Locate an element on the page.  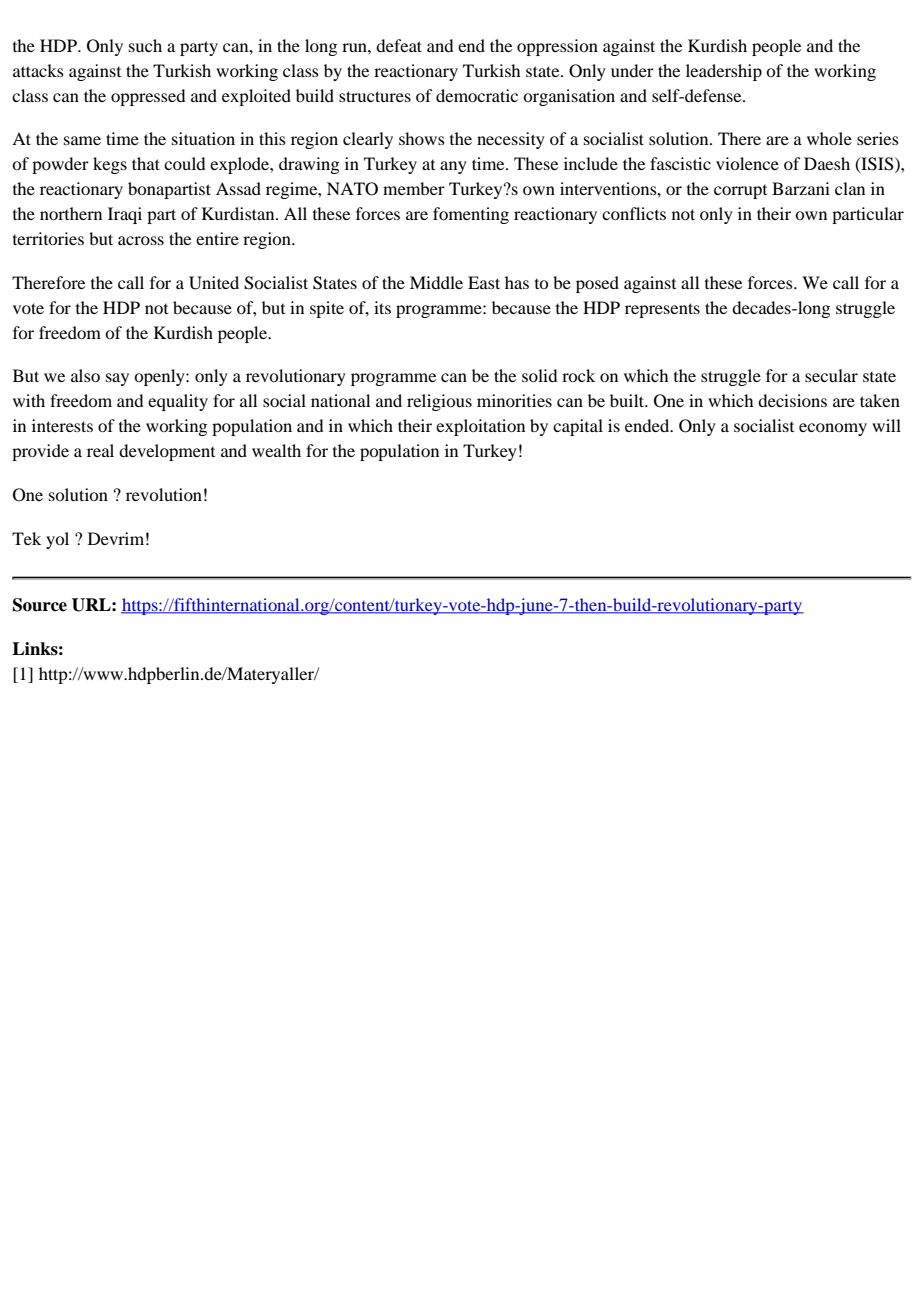
exploitation is located at coordinates (480, 427).
